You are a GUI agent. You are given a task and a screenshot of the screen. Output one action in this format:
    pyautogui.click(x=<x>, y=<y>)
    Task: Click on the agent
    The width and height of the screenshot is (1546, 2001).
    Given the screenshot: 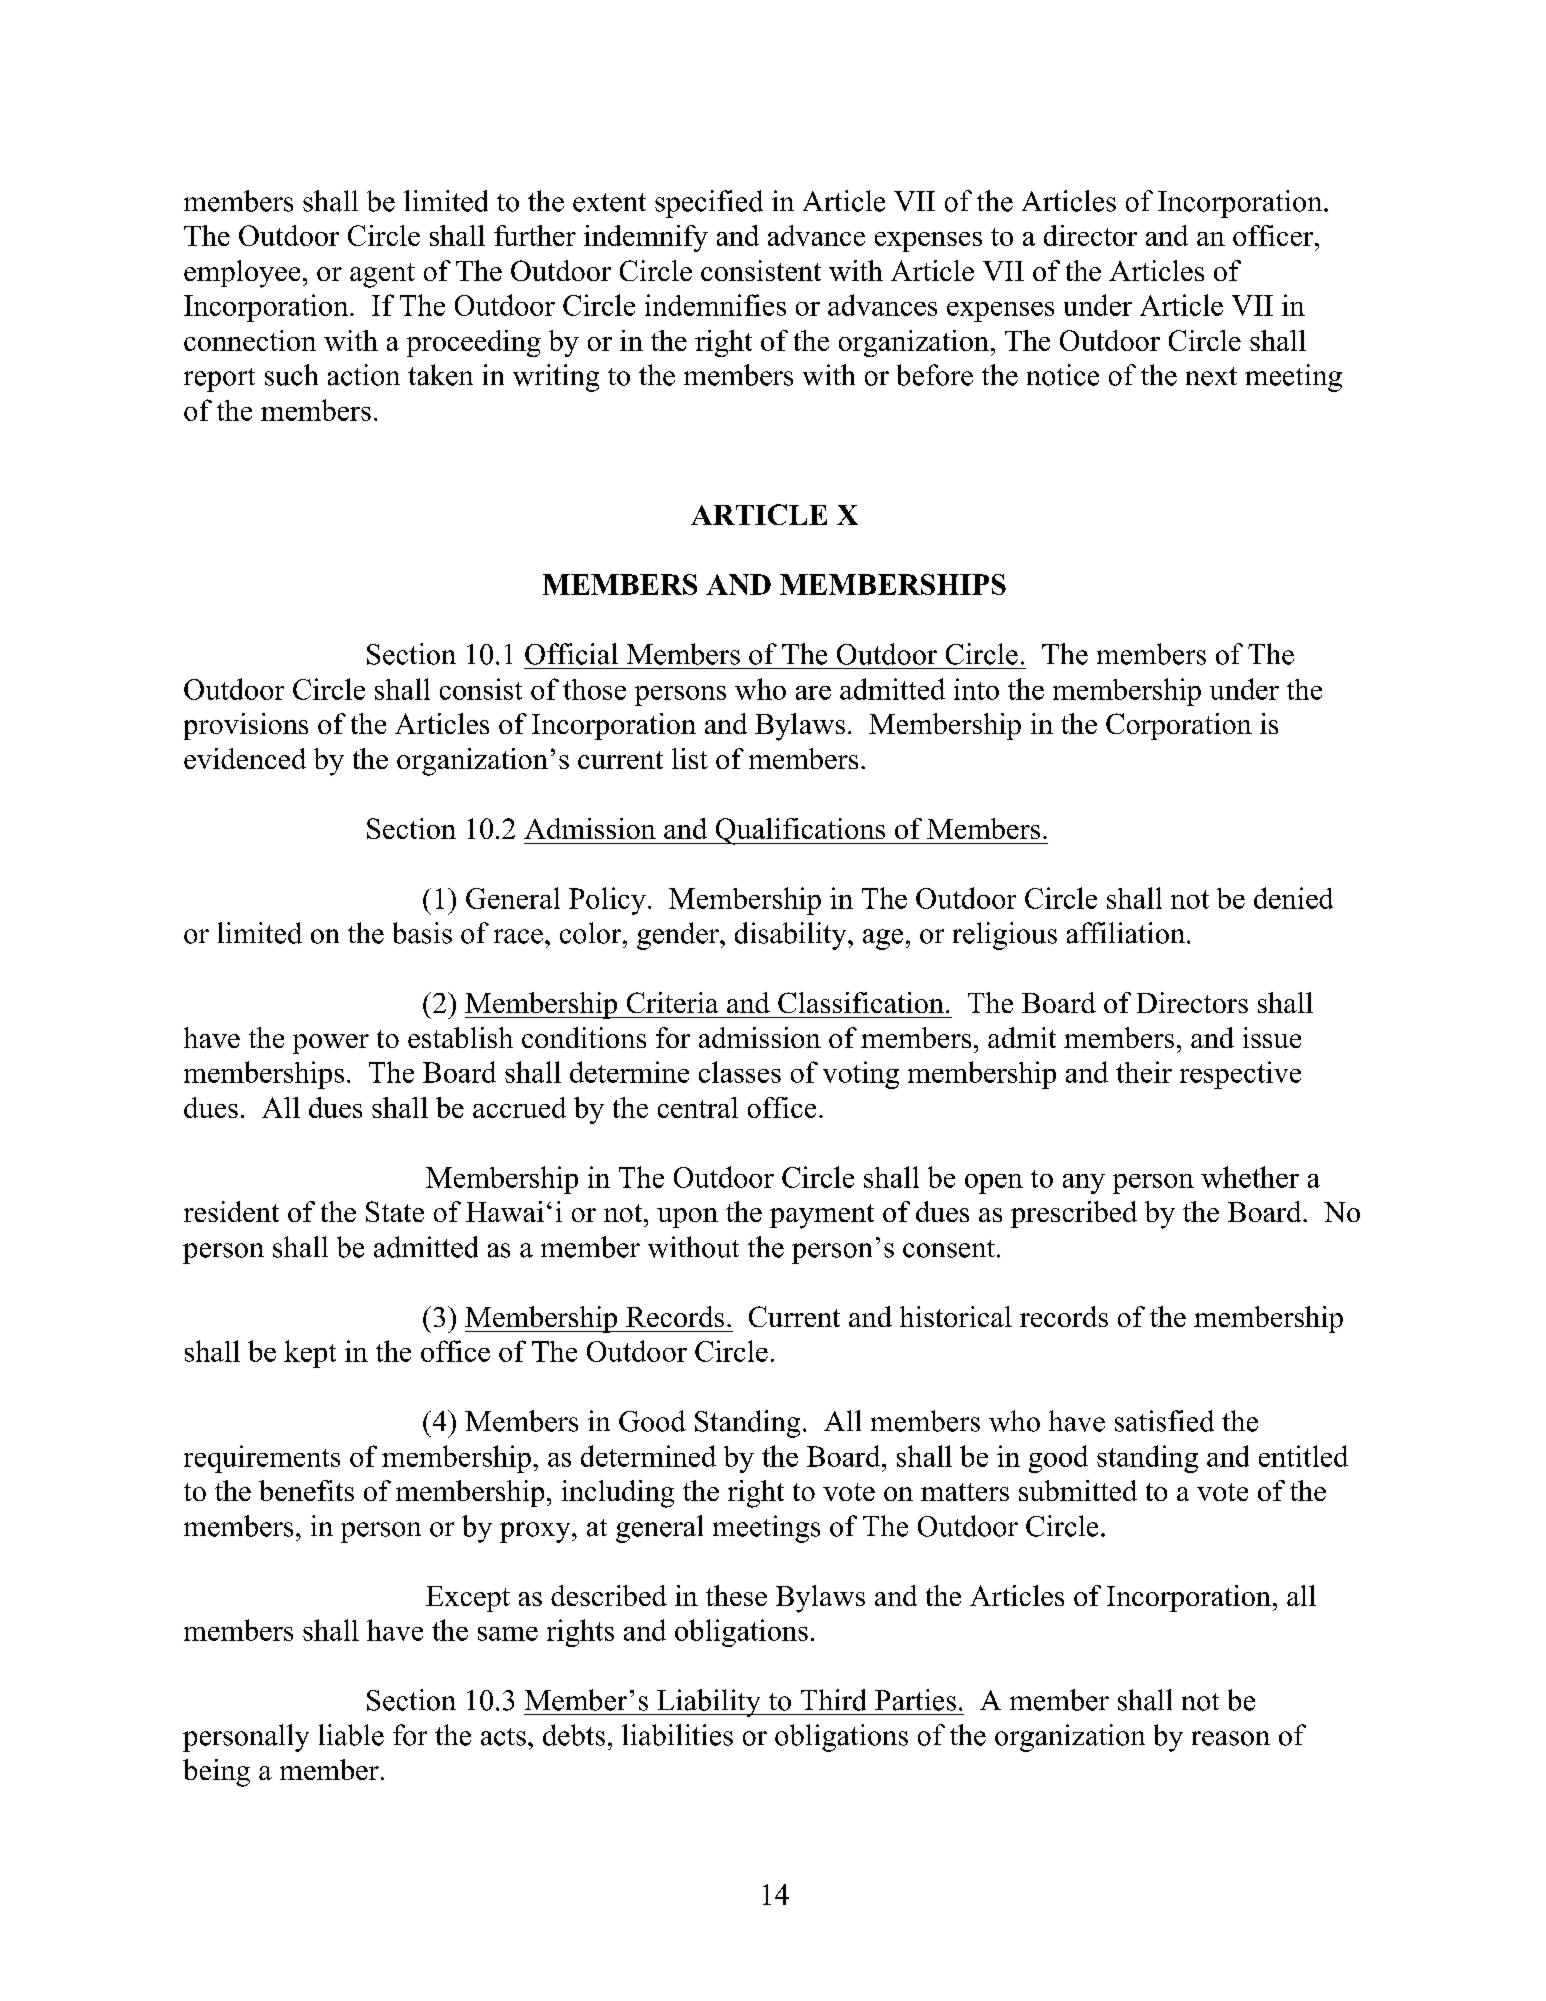 What is the action you would take?
    pyautogui.click(x=382, y=275)
